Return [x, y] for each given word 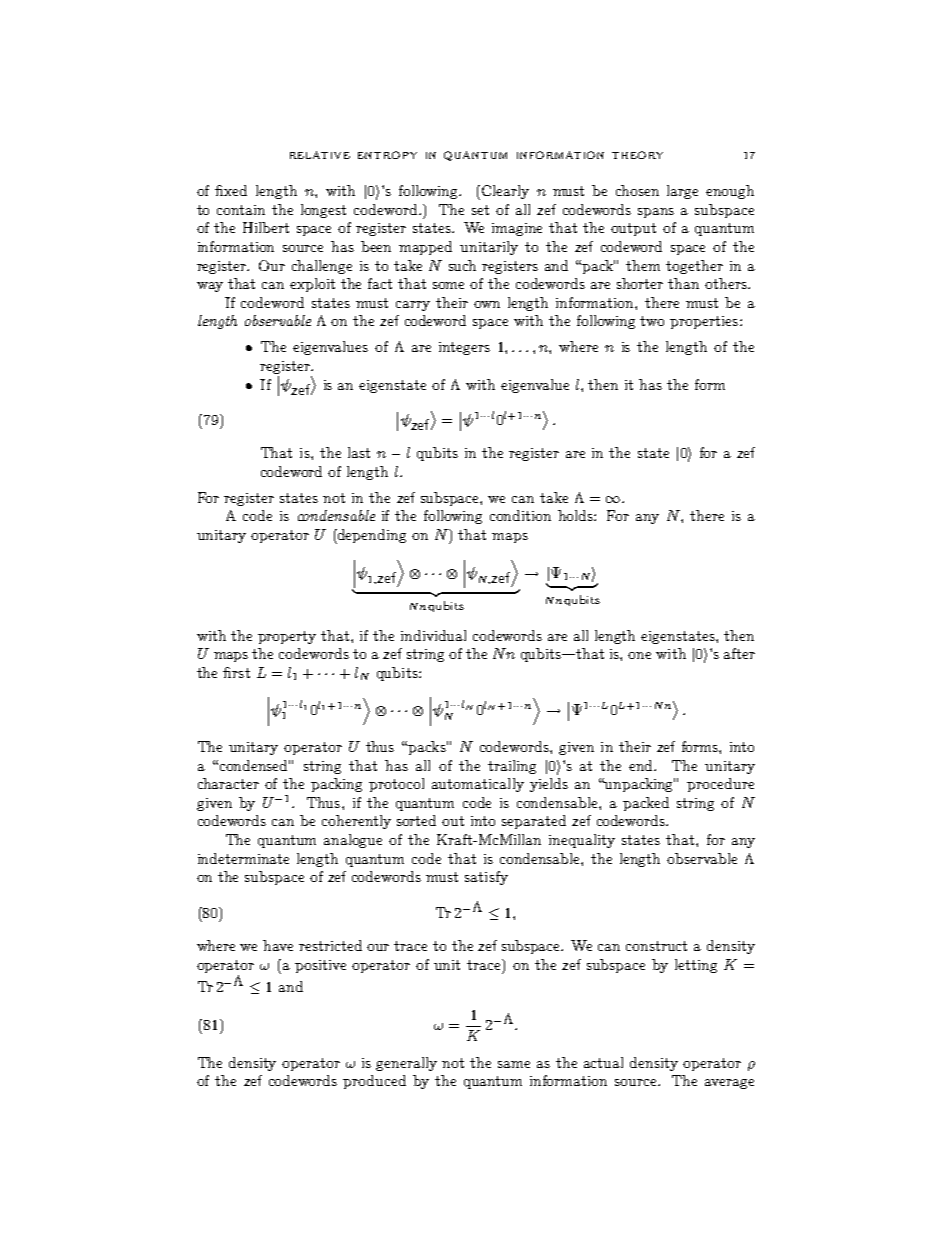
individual [433, 635]
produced [374, 1082]
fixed [231, 190]
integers [464, 348]
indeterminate [243, 858]
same [514, 1064]
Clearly [504, 192]
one [639, 655]
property [287, 637]
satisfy [486, 878]
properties [704, 322]
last [359, 452]
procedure [720, 785]
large [682, 192]
